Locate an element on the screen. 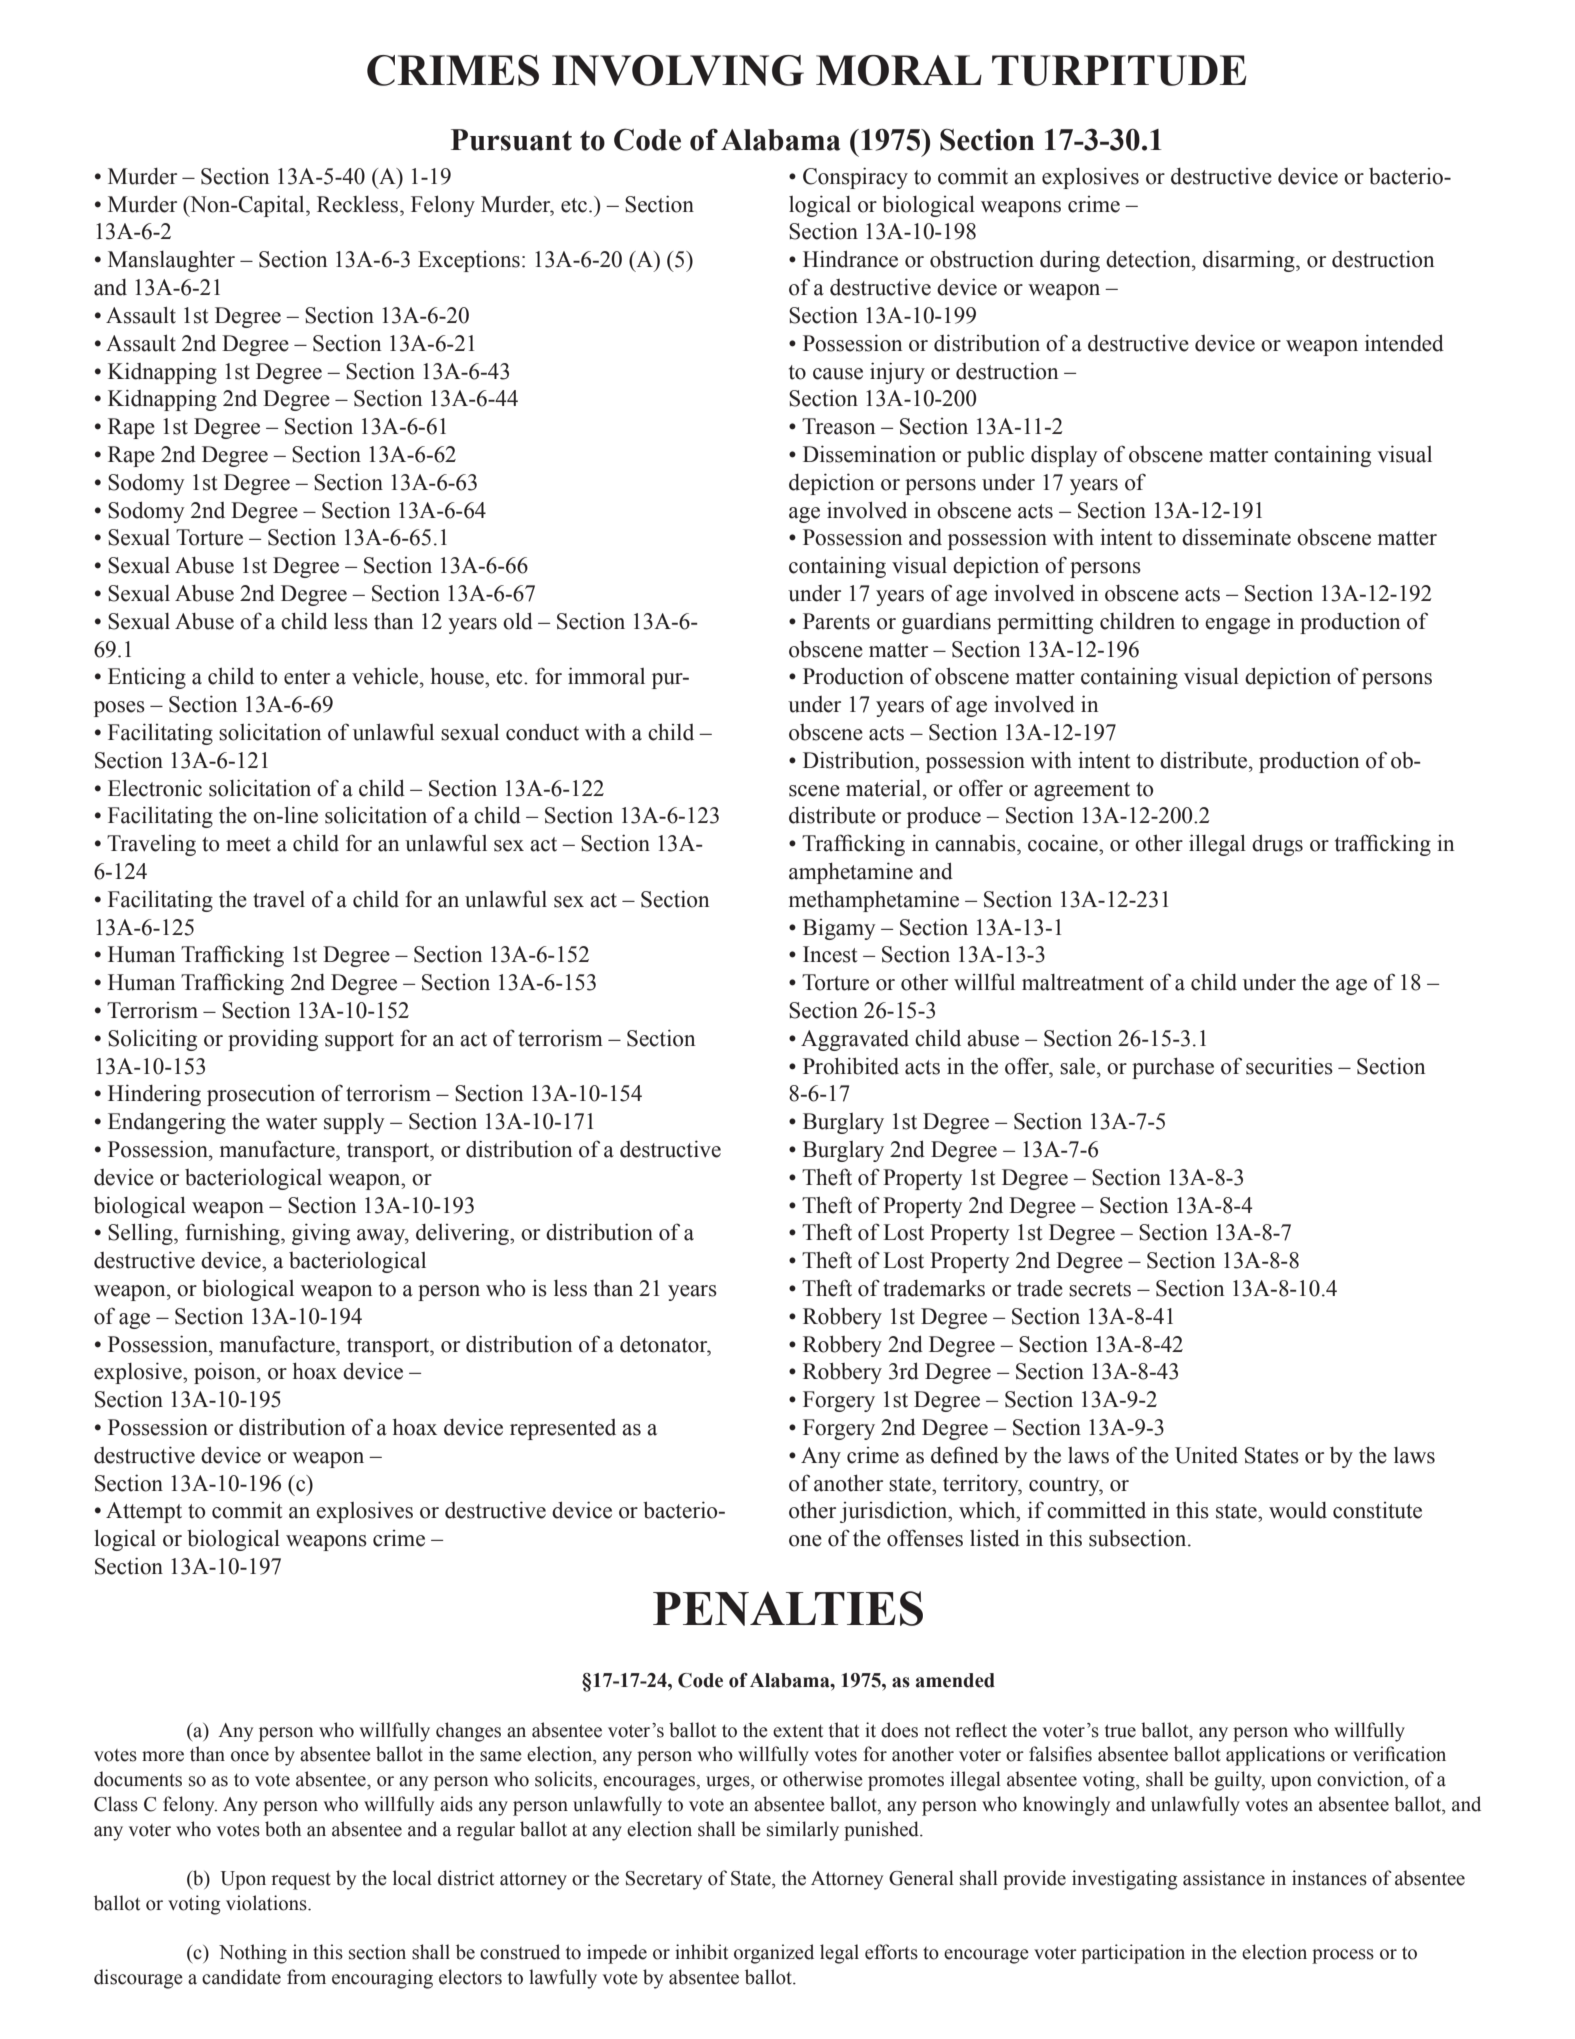 The width and height of the screenshot is (1575, 2039). enter is located at coordinates (307, 677).
